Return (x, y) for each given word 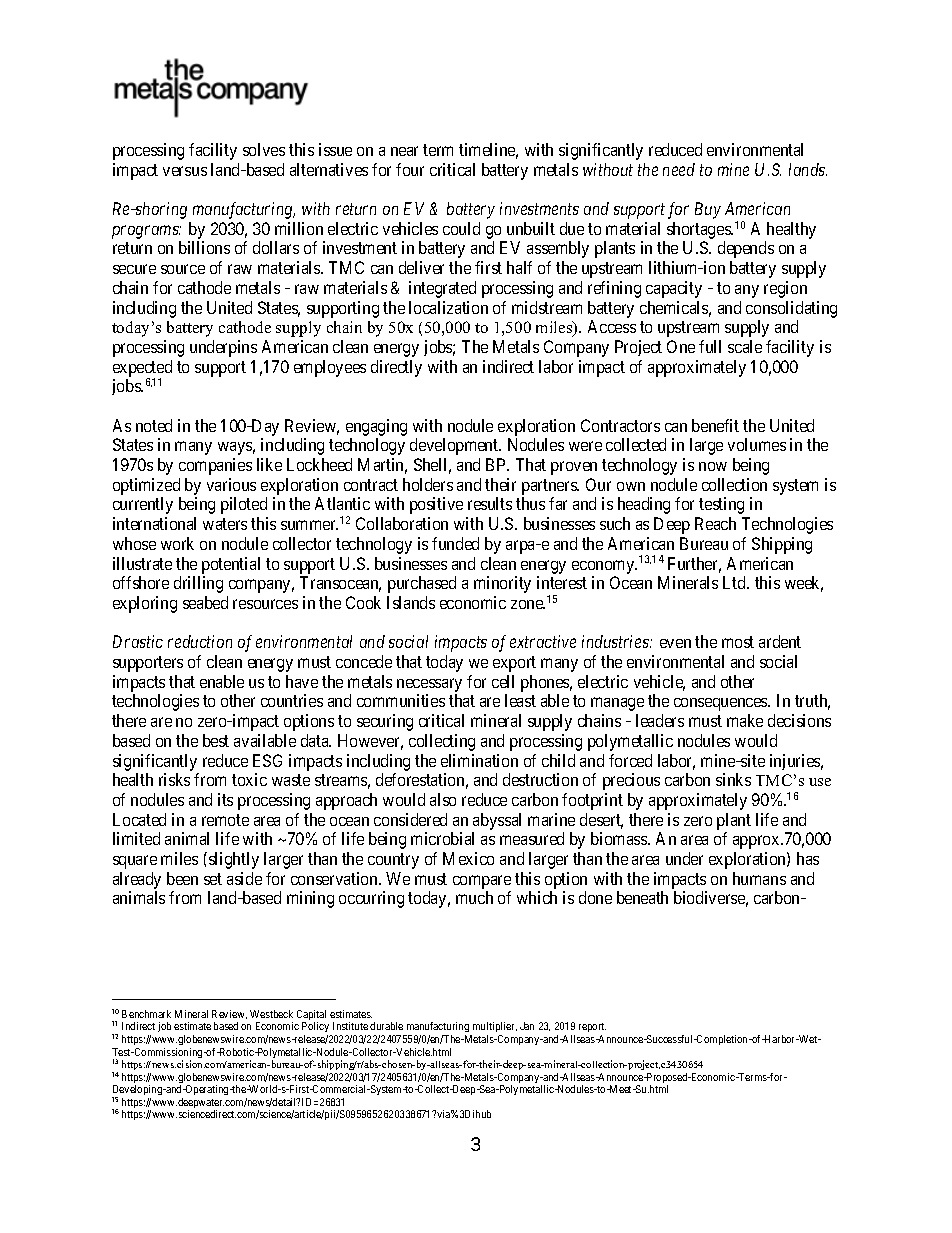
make (745, 720)
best (216, 740)
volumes (757, 444)
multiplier (493, 1029)
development (455, 446)
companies (215, 466)
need (679, 169)
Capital (311, 1016)
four (410, 169)
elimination (479, 760)
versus (185, 171)
